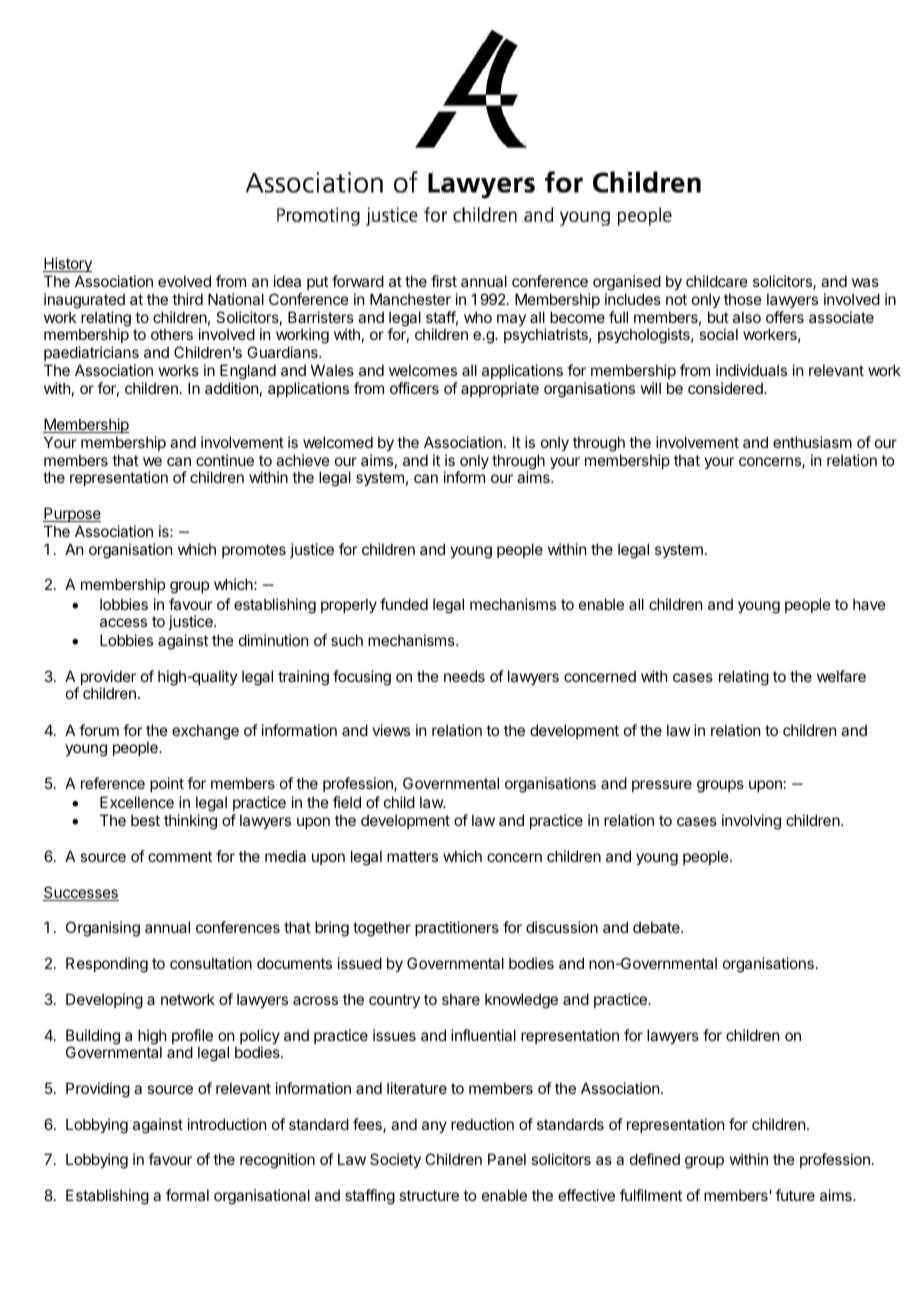  What do you see at coordinates (391, 730) in the page?
I see `views` at bounding box center [391, 730].
